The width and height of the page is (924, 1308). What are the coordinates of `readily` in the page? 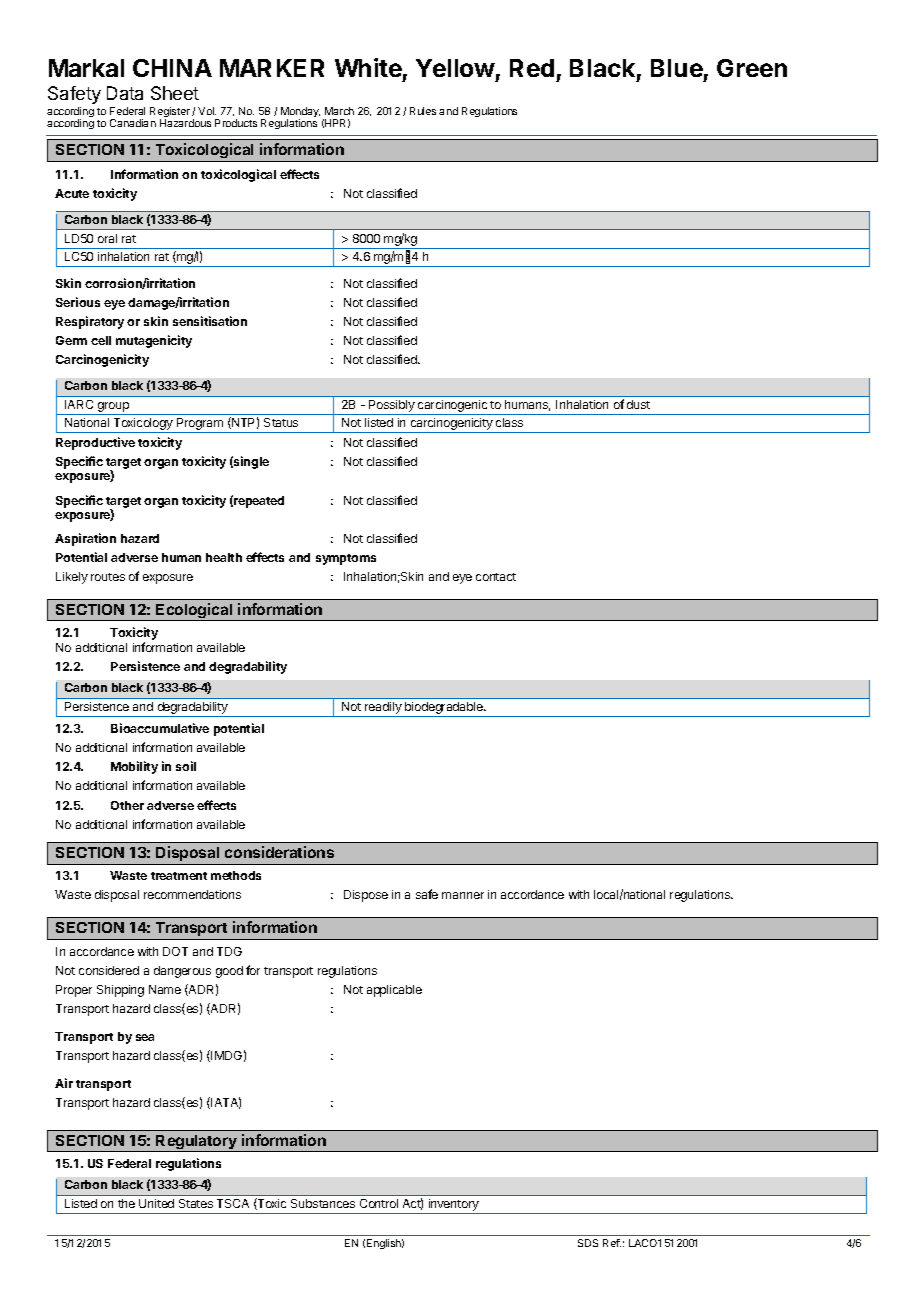 It's located at (383, 709).
